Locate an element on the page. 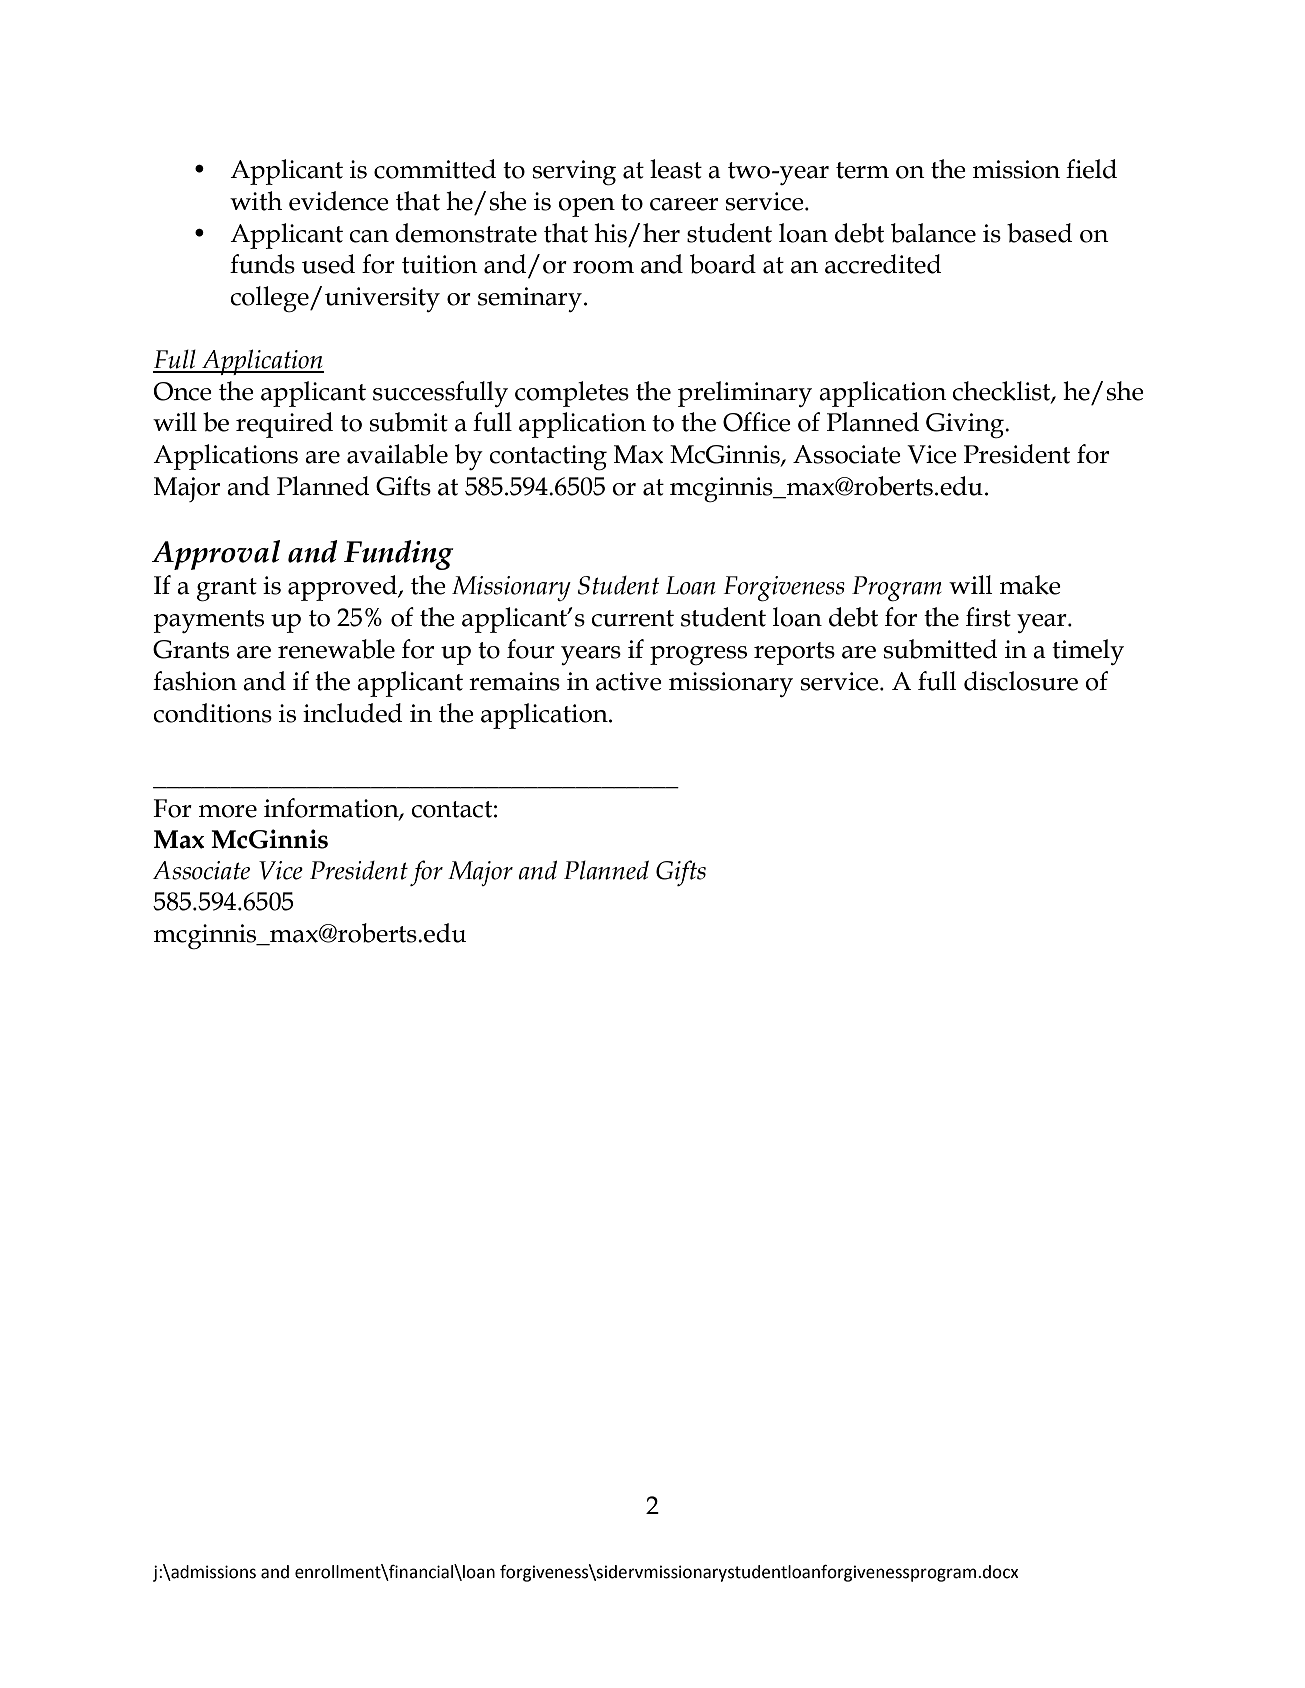 This page has height=1688, width=1305. career is located at coordinates (684, 204).
